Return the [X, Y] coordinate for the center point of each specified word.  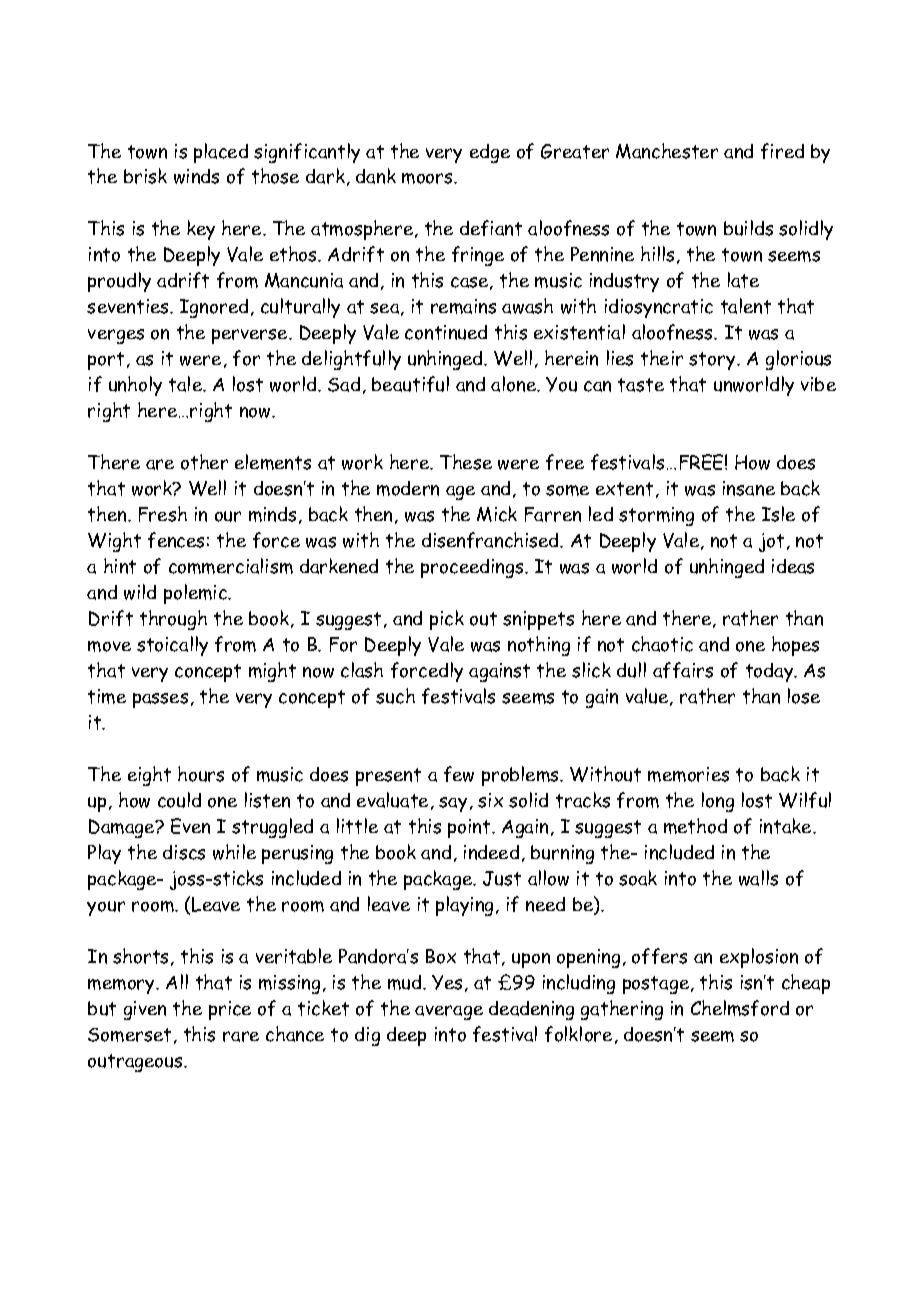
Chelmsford [740, 1008]
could [179, 800]
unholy [135, 386]
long [718, 802]
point [470, 828]
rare [241, 1036]
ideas [793, 566]
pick [447, 620]
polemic [196, 594]
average [449, 1012]
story [713, 361]
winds [196, 176]
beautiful [410, 384]
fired [782, 151]
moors [428, 178]
